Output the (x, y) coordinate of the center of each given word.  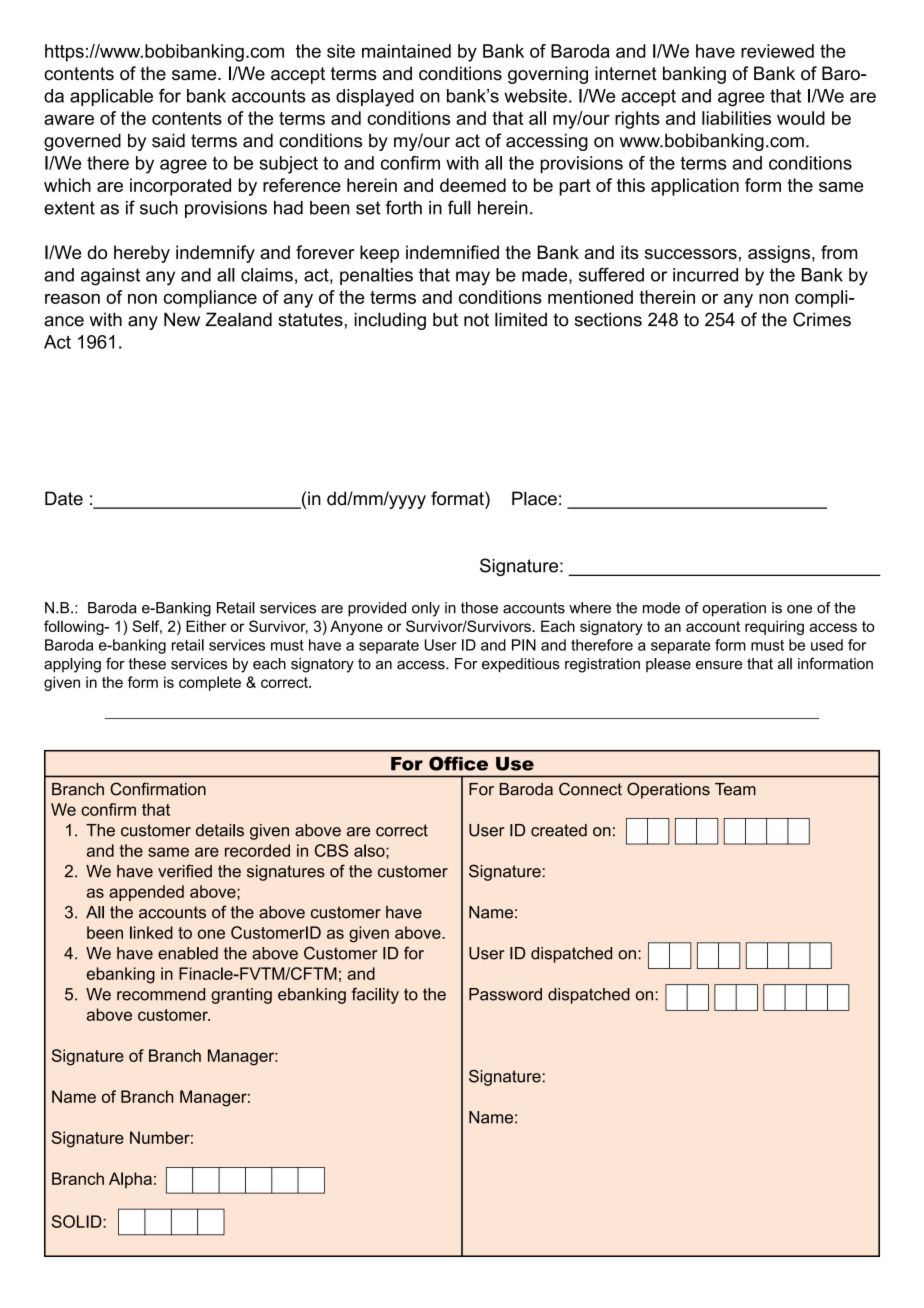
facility (375, 995)
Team (735, 789)
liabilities (736, 118)
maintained (406, 51)
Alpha (130, 1180)
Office (458, 763)
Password (505, 994)
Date (64, 498)
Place (534, 498)
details (220, 830)
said (168, 140)
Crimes (822, 319)
